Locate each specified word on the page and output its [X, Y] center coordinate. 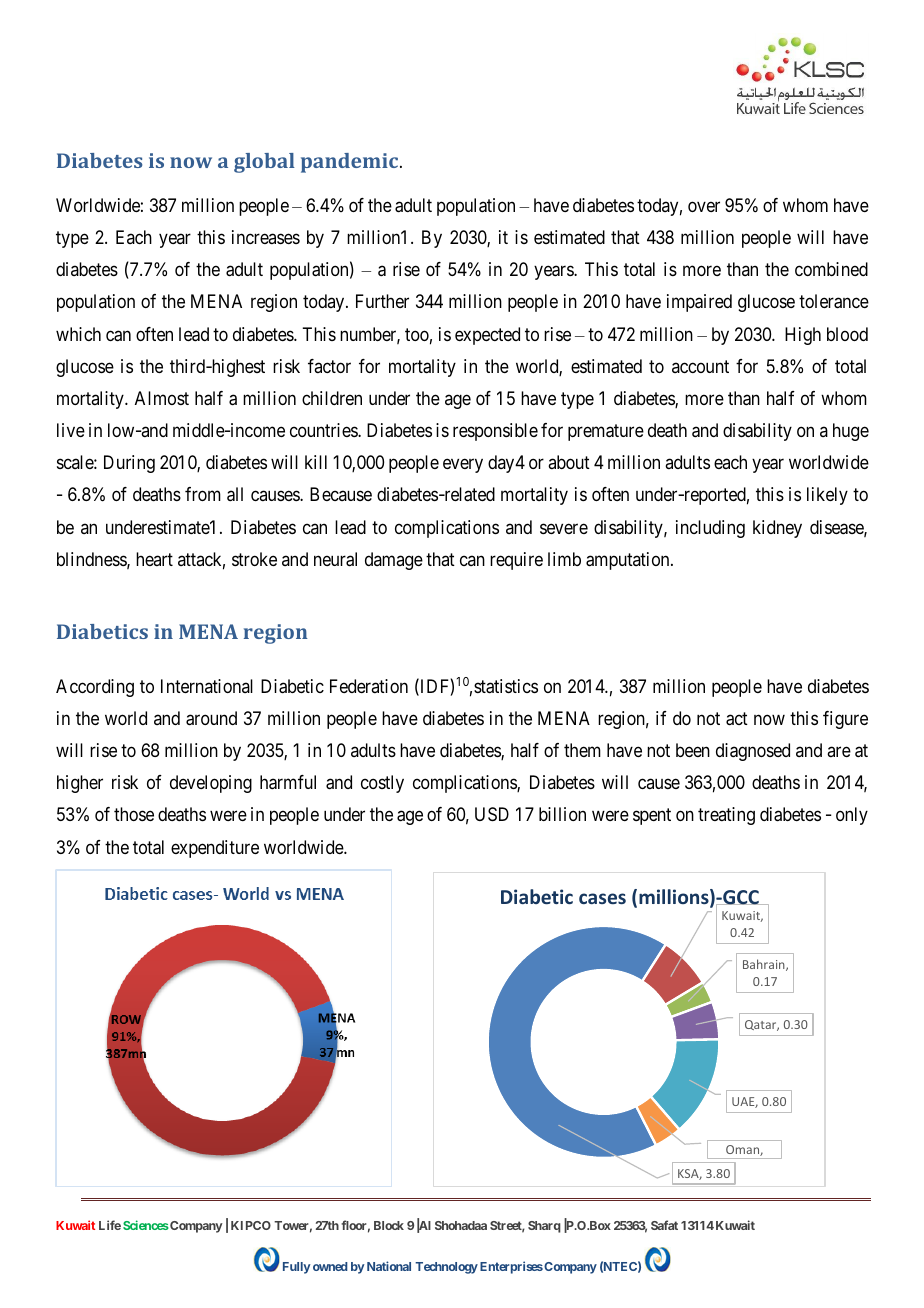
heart [154, 559]
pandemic [351, 163]
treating [726, 816]
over [704, 206]
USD [492, 814]
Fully [297, 1268]
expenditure [215, 849]
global [264, 163]
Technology [446, 1268]
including [710, 529]
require [516, 561]
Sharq [544, 1227]
